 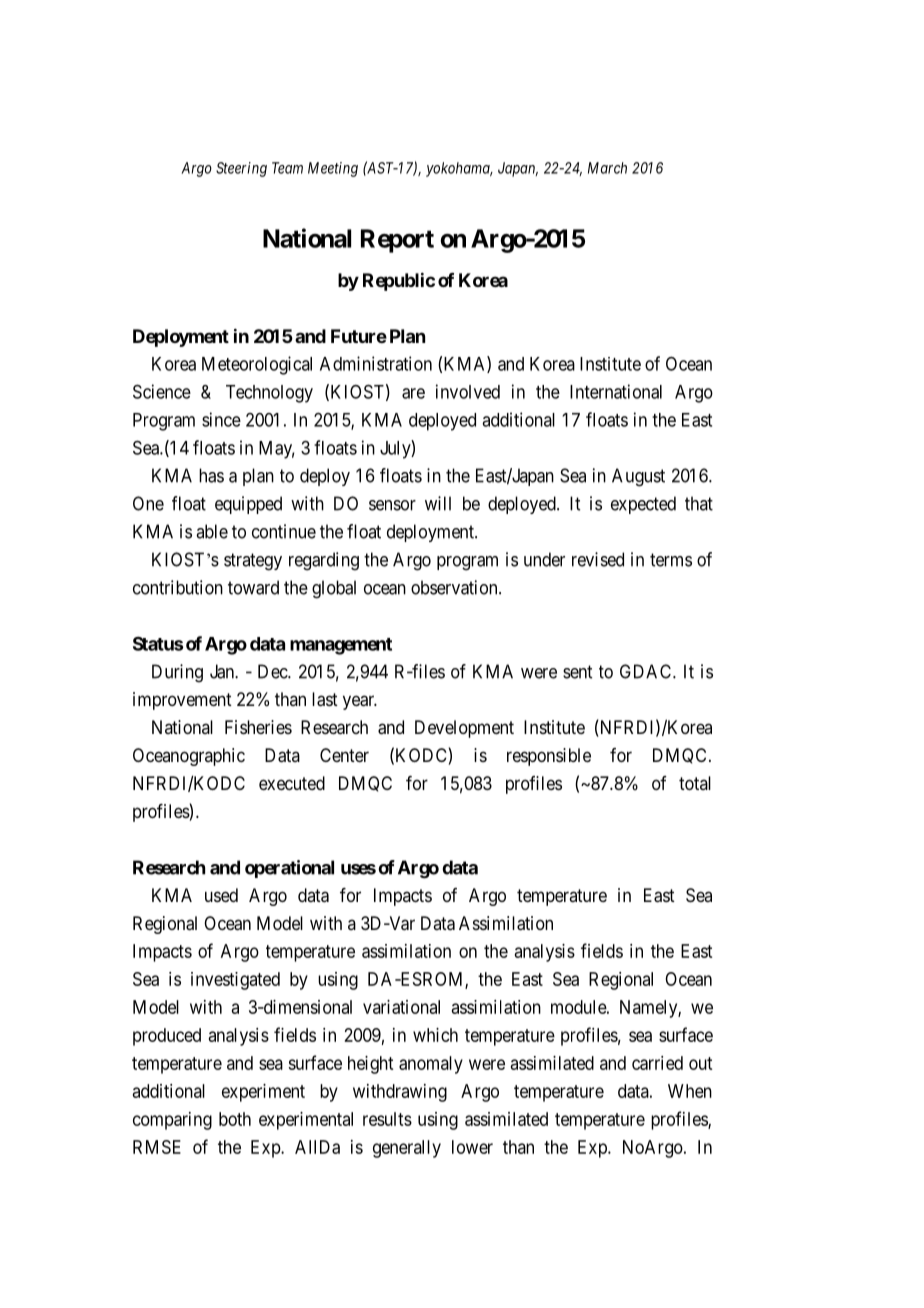 I want to click on year, so click(x=360, y=702).
